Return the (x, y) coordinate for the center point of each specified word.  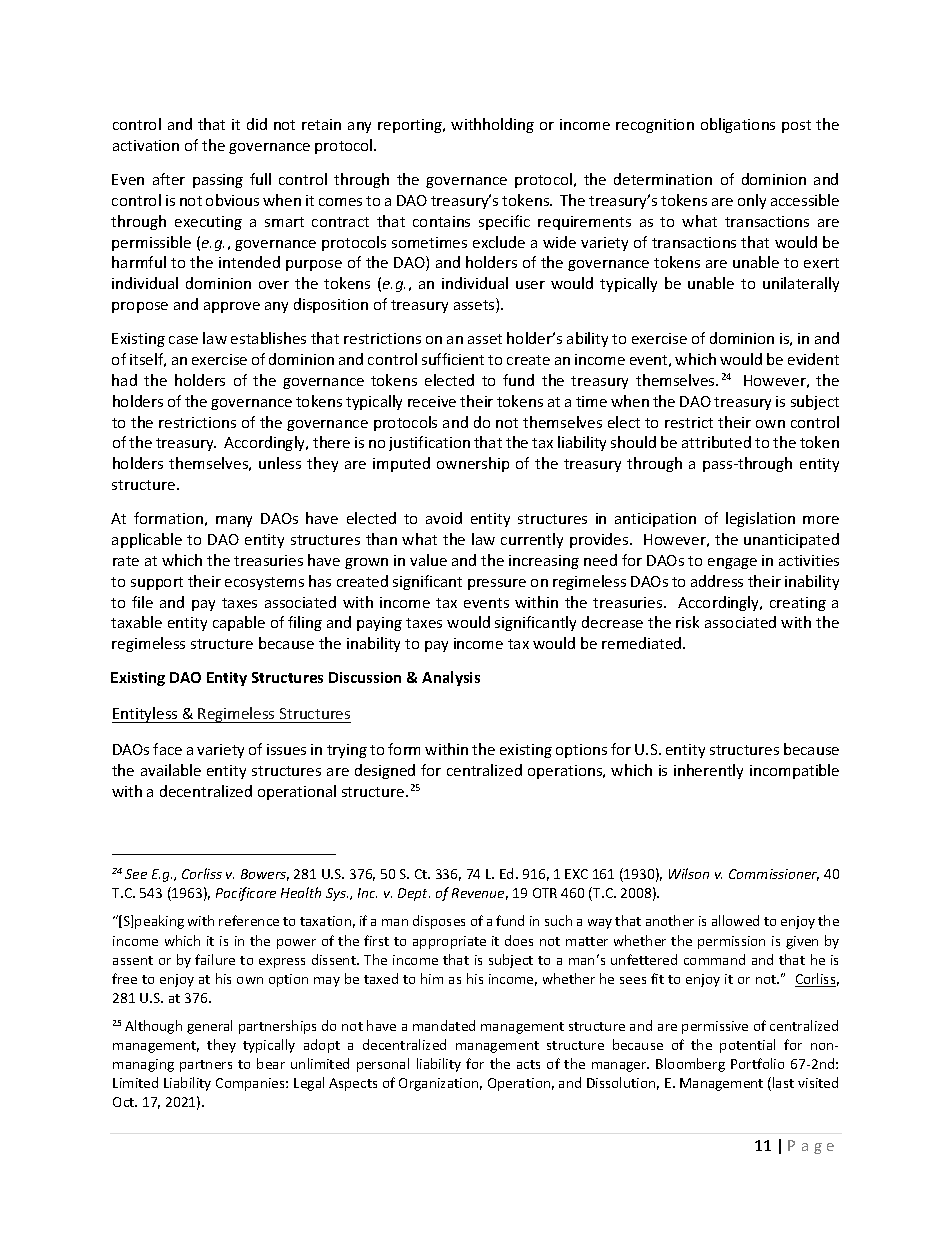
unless (280, 463)
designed (385, 771)
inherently (708, 771)
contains (441, 221)
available (171, 770)
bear (271, 1063)
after (169, 179)
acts (528, 1064)
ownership (473, 464)
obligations (738, 125)
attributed (716, 442)
